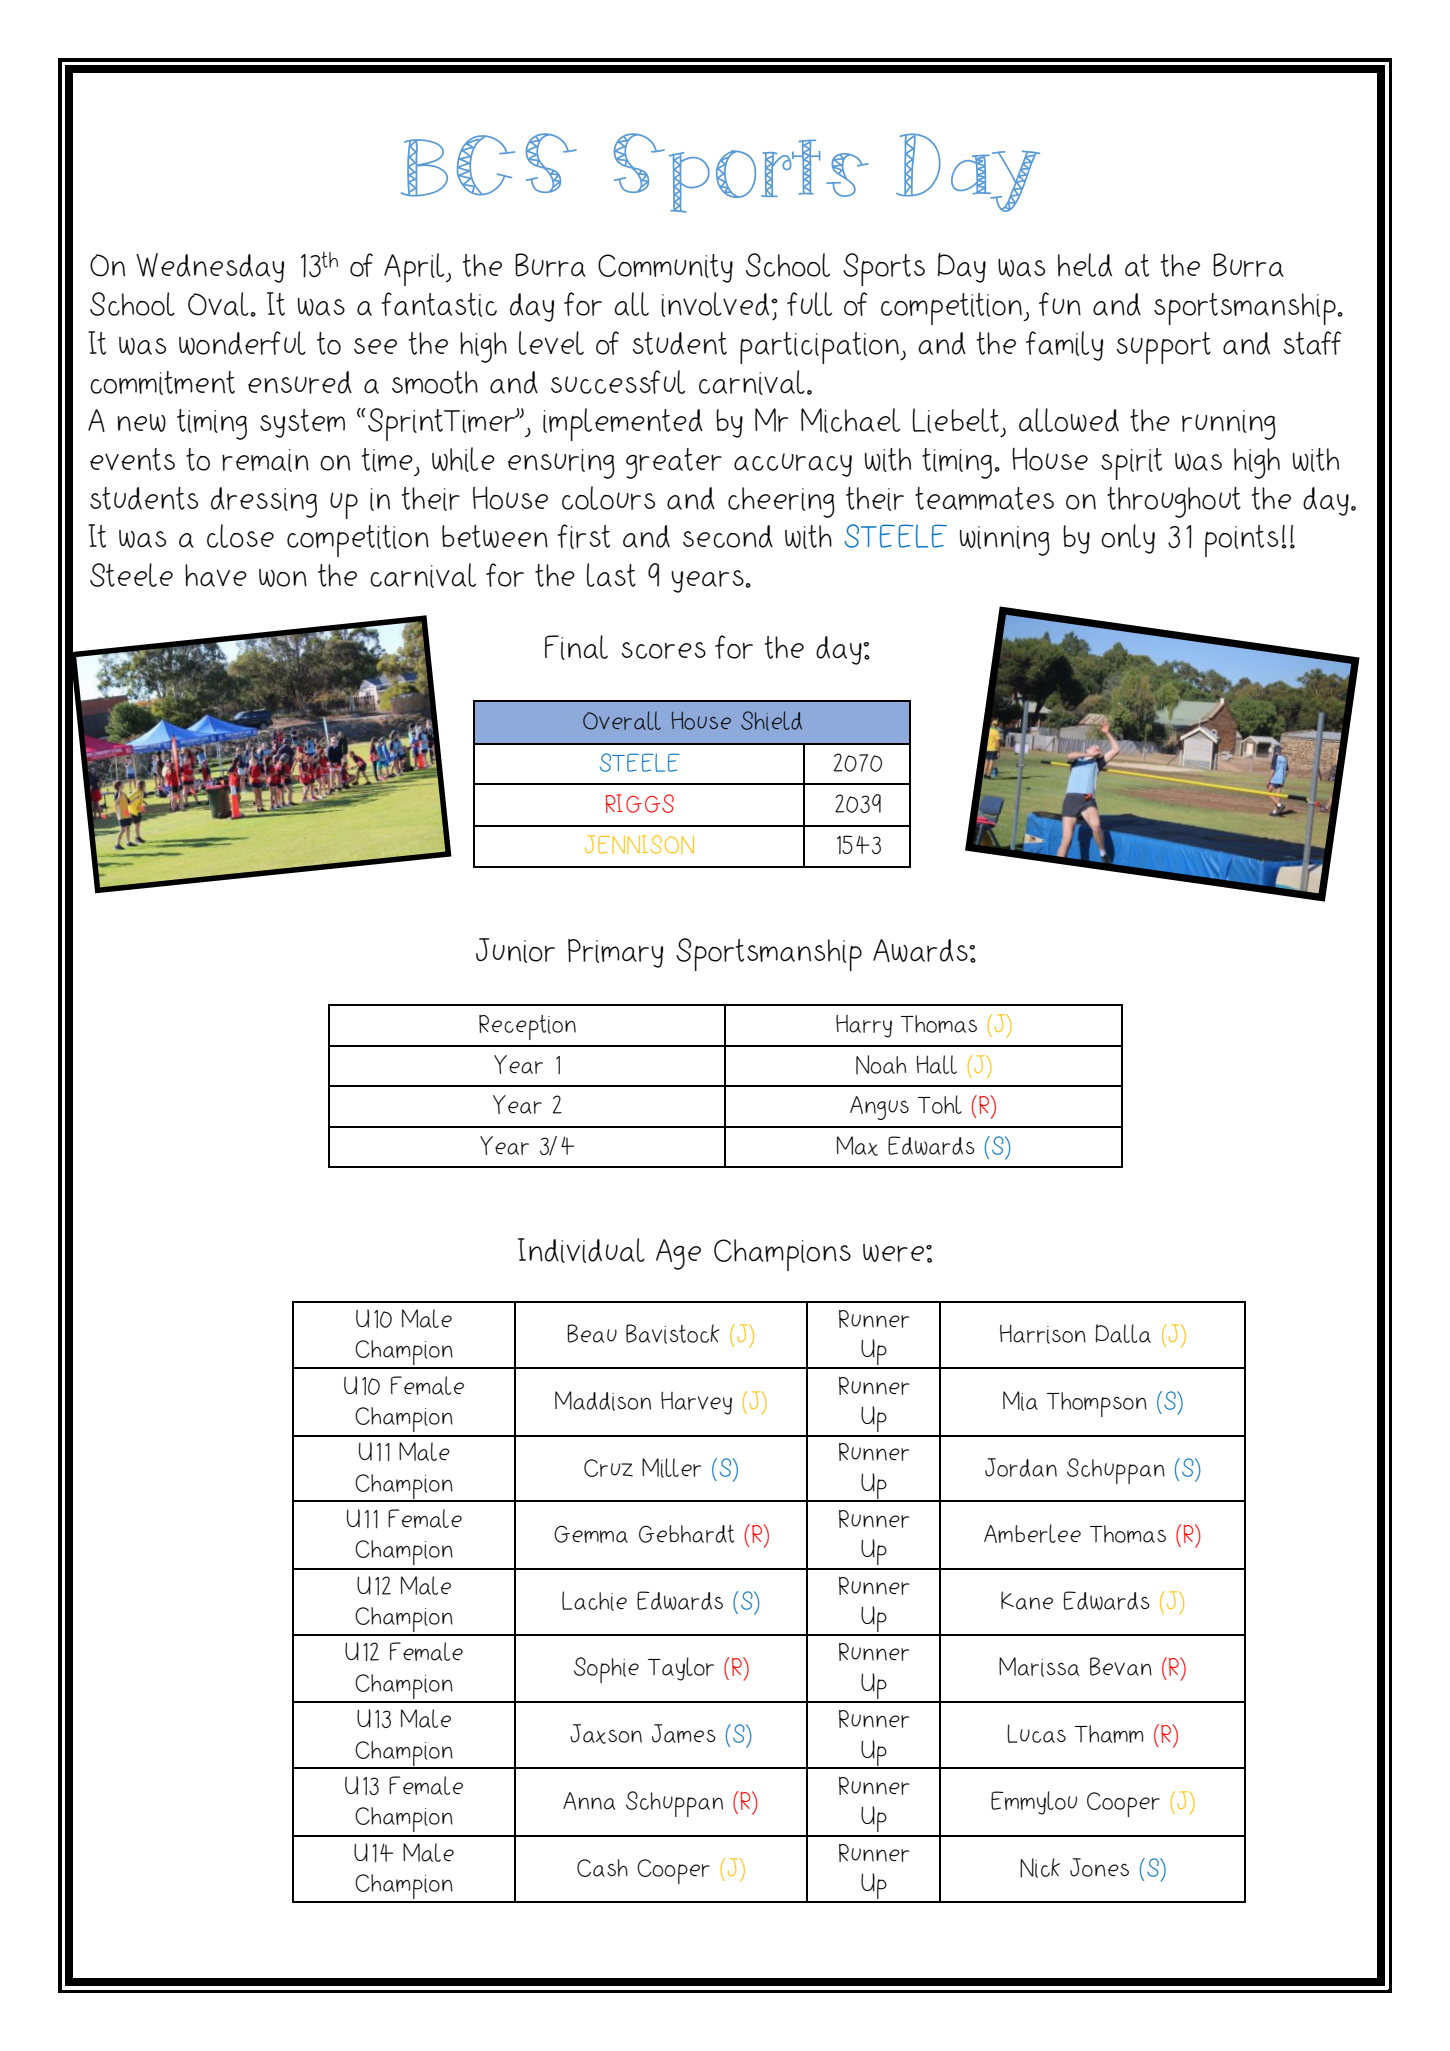  Describe the element at coordinates (684, 1733) in the image. I see `James` at that location.
